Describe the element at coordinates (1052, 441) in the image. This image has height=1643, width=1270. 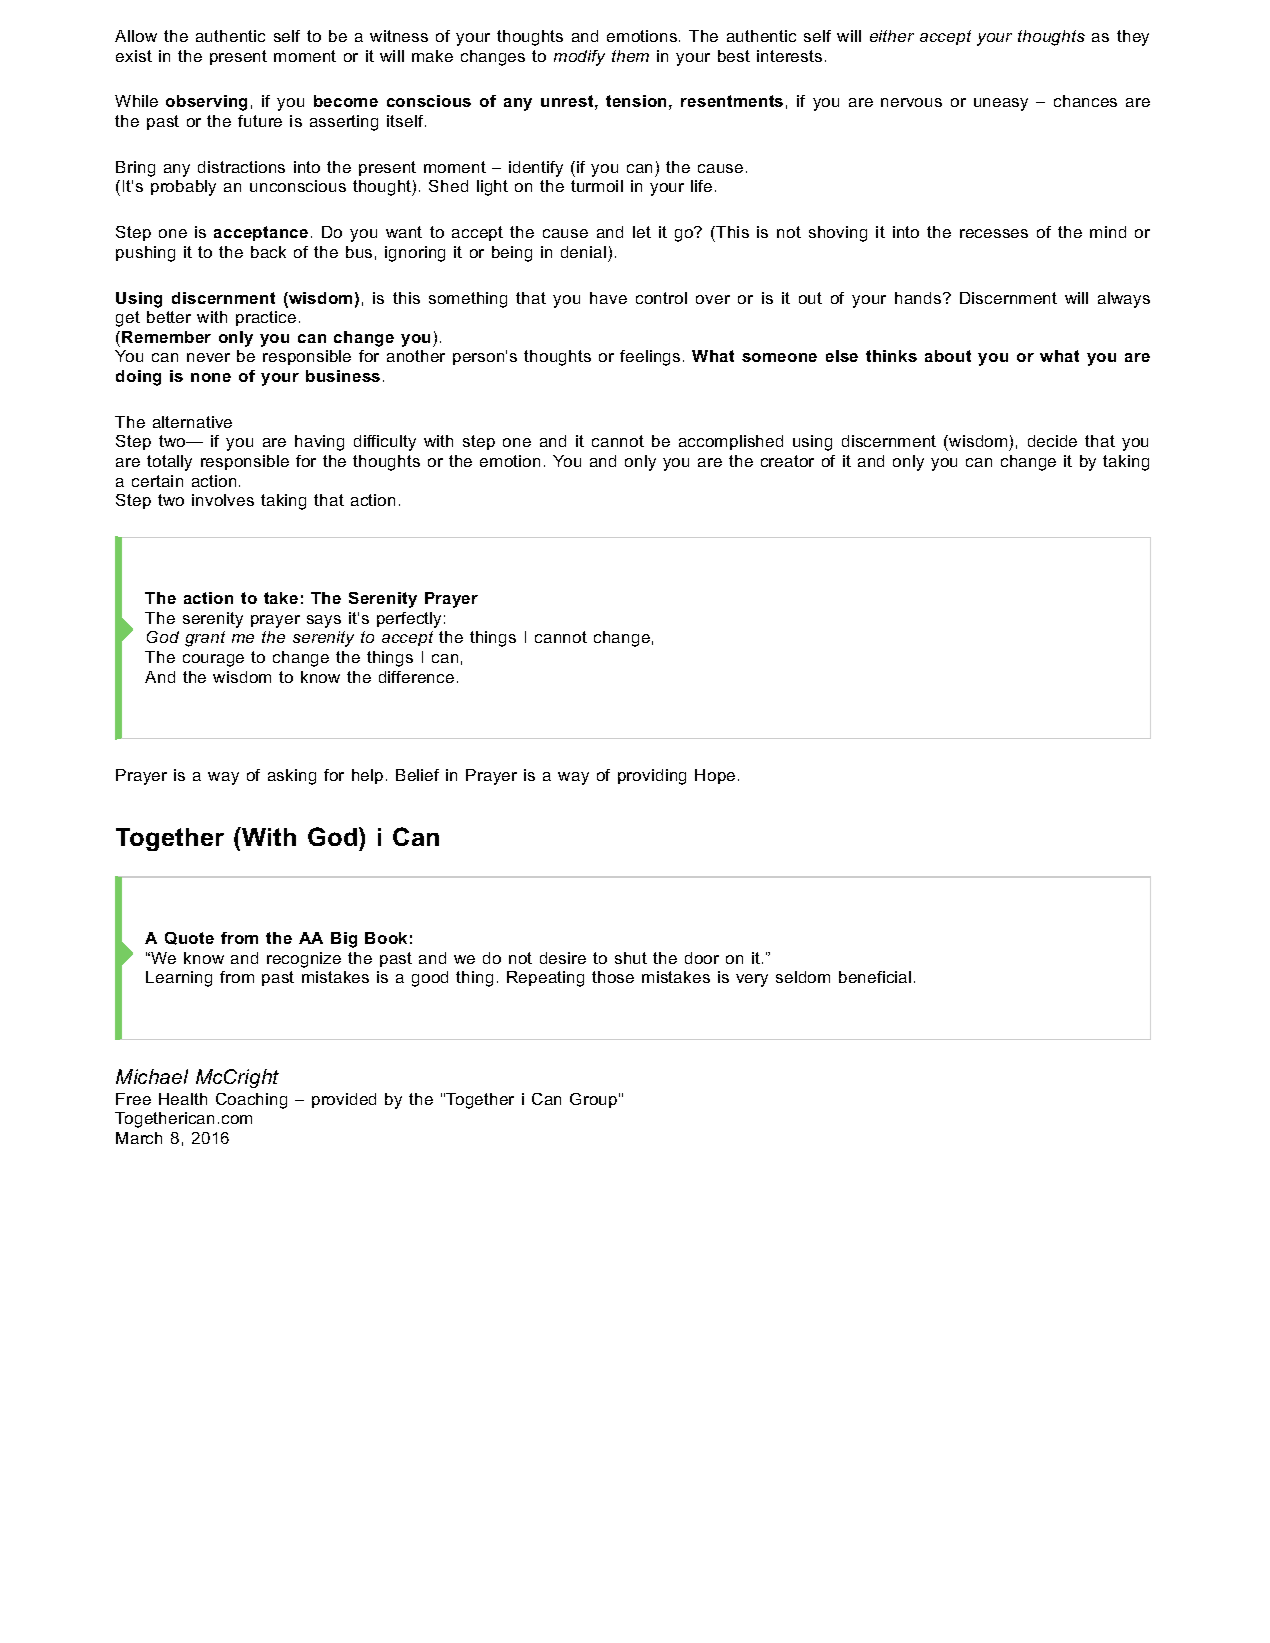
I see `decide` at that location.
